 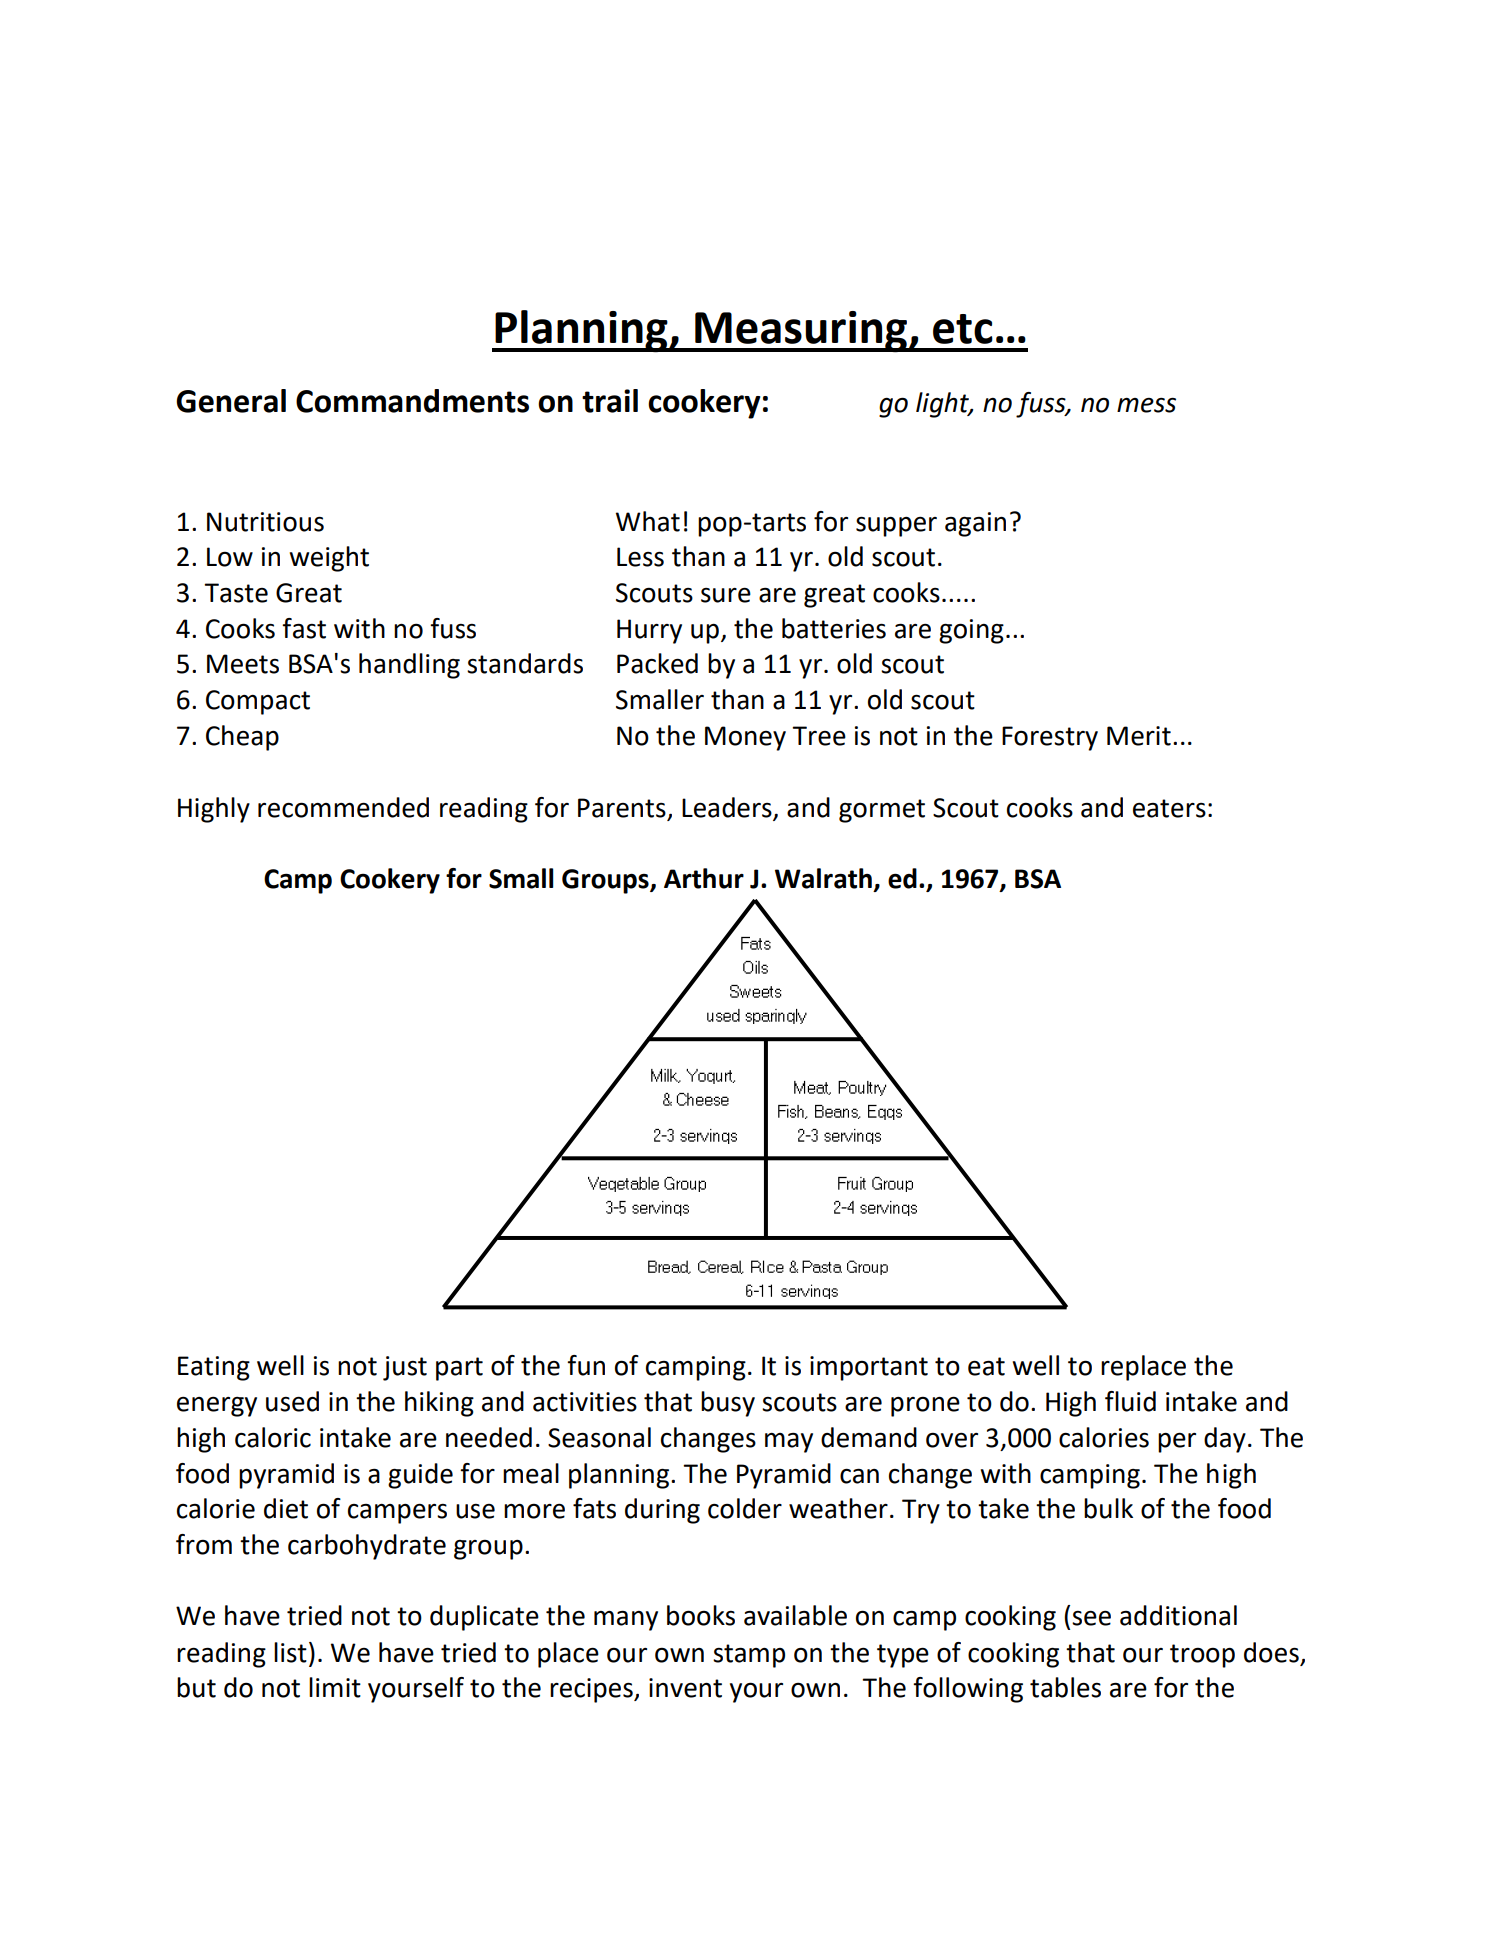 I want to click on fluid, so click(x=1130, y=1401).
